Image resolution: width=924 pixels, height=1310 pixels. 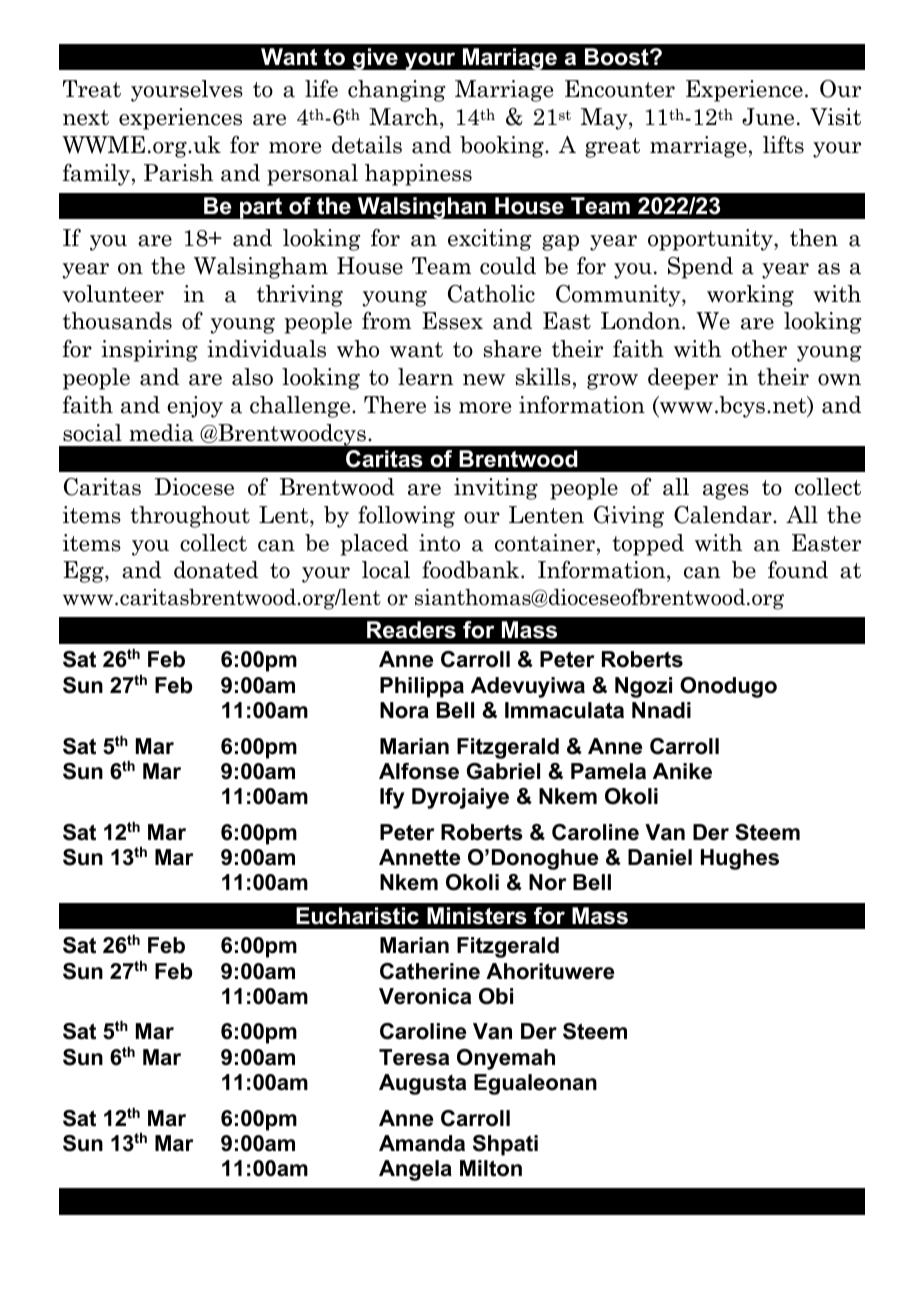 What do you see at coordinates (798, 570) in the page?
I see `found` at bounding box center [798, 570].
